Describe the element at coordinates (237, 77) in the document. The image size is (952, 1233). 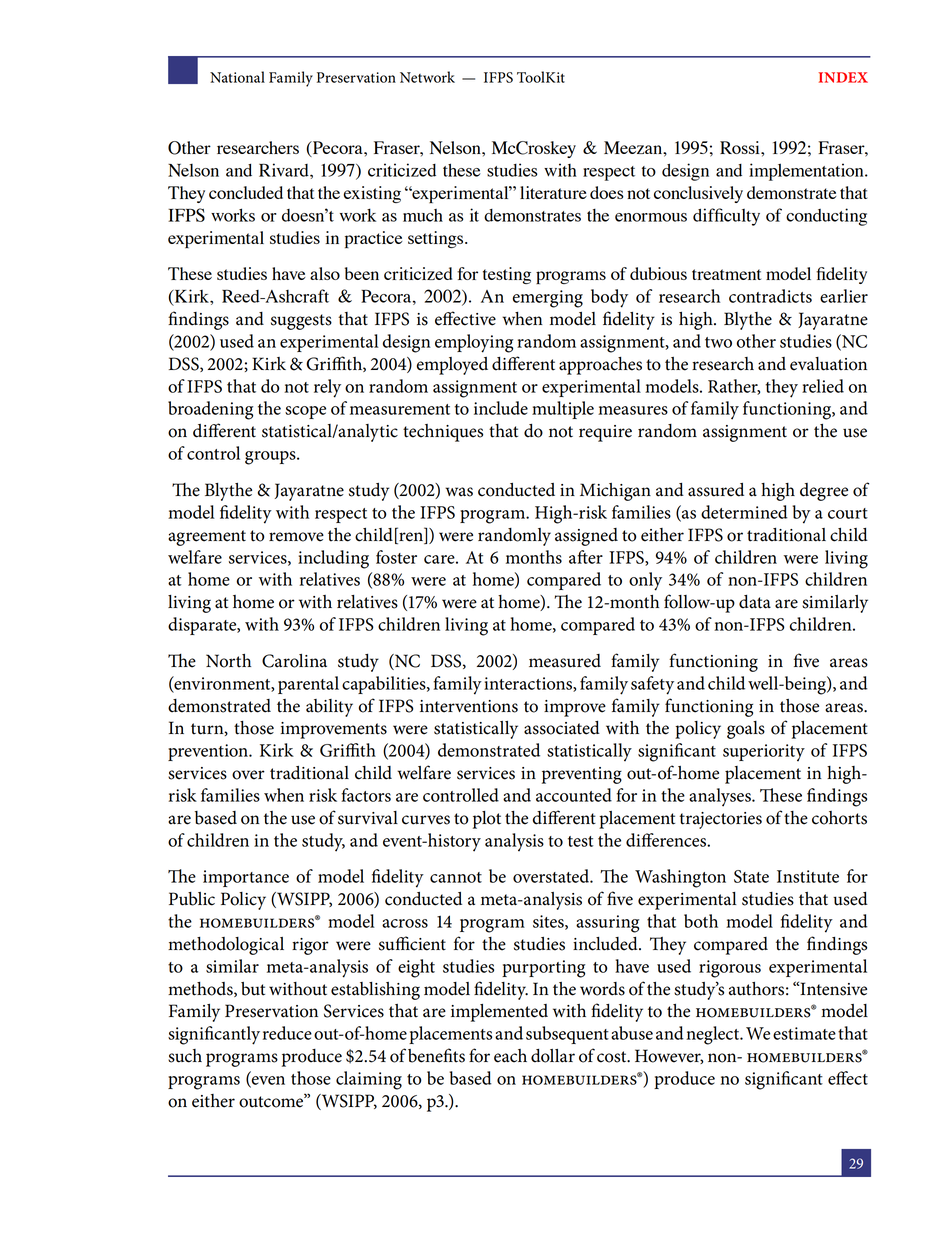
I see `National` at that location.
